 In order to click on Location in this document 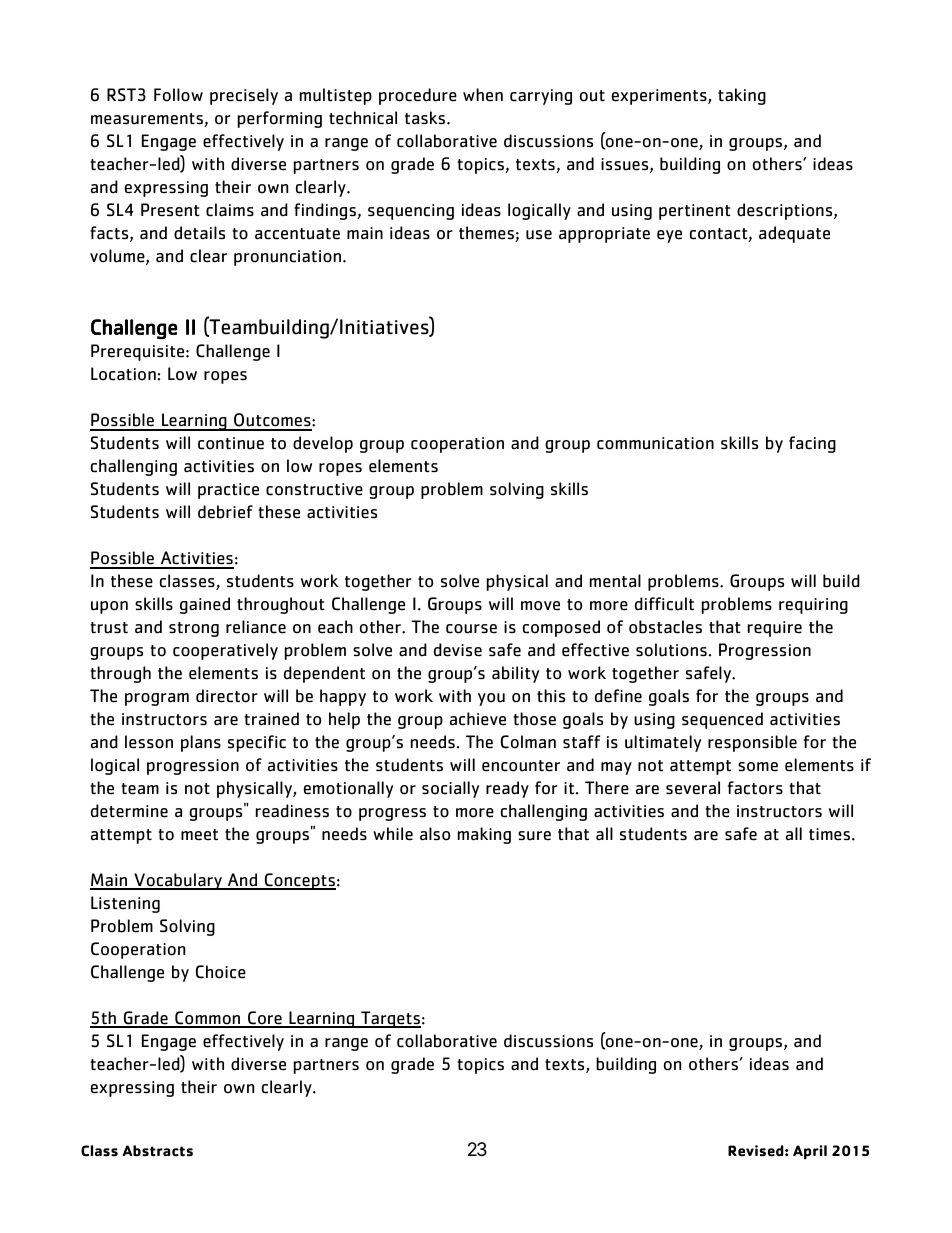, I will do `click(123, 374)`.
